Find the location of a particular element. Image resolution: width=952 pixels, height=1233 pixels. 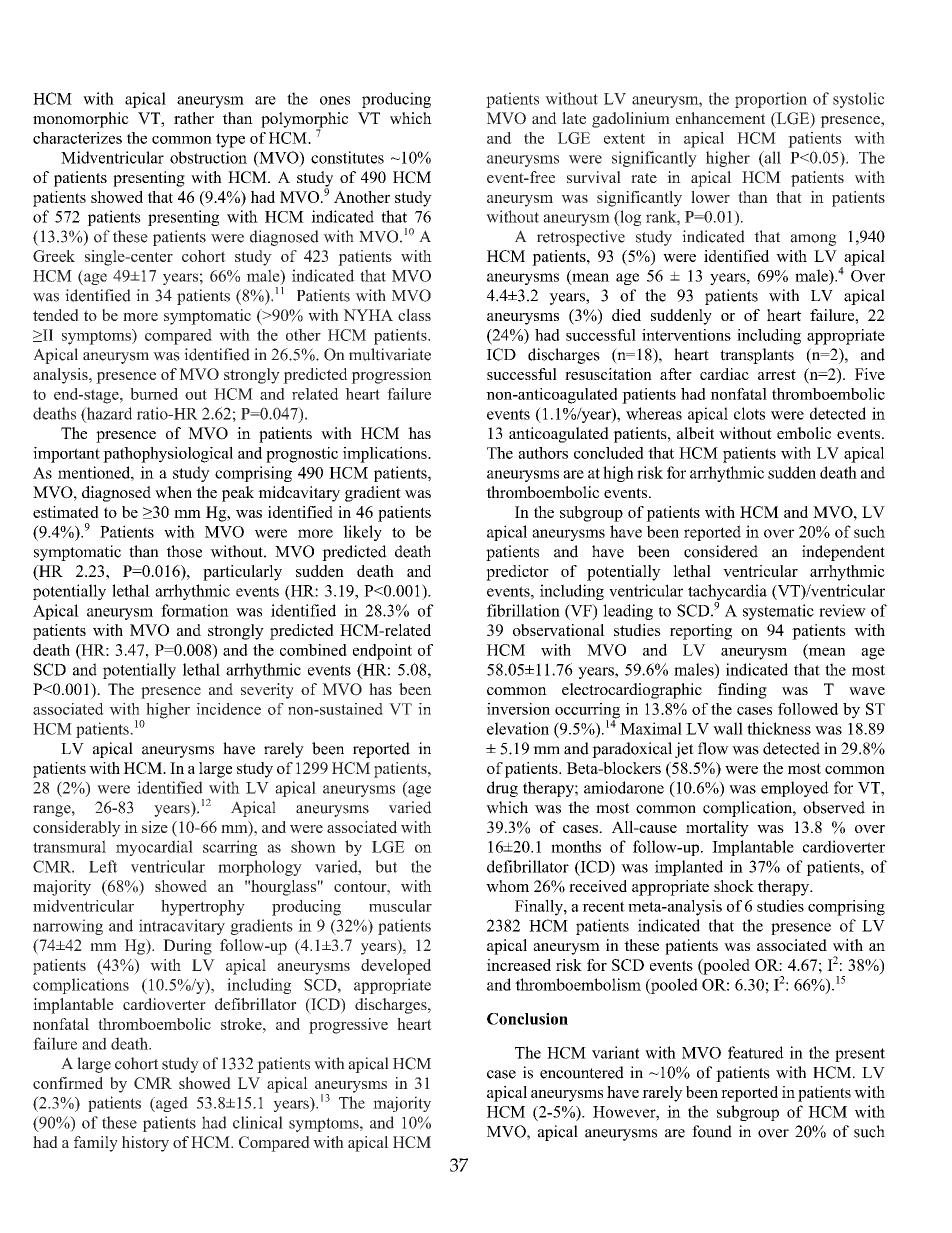

proportion is located at coordinates (771, 100).
